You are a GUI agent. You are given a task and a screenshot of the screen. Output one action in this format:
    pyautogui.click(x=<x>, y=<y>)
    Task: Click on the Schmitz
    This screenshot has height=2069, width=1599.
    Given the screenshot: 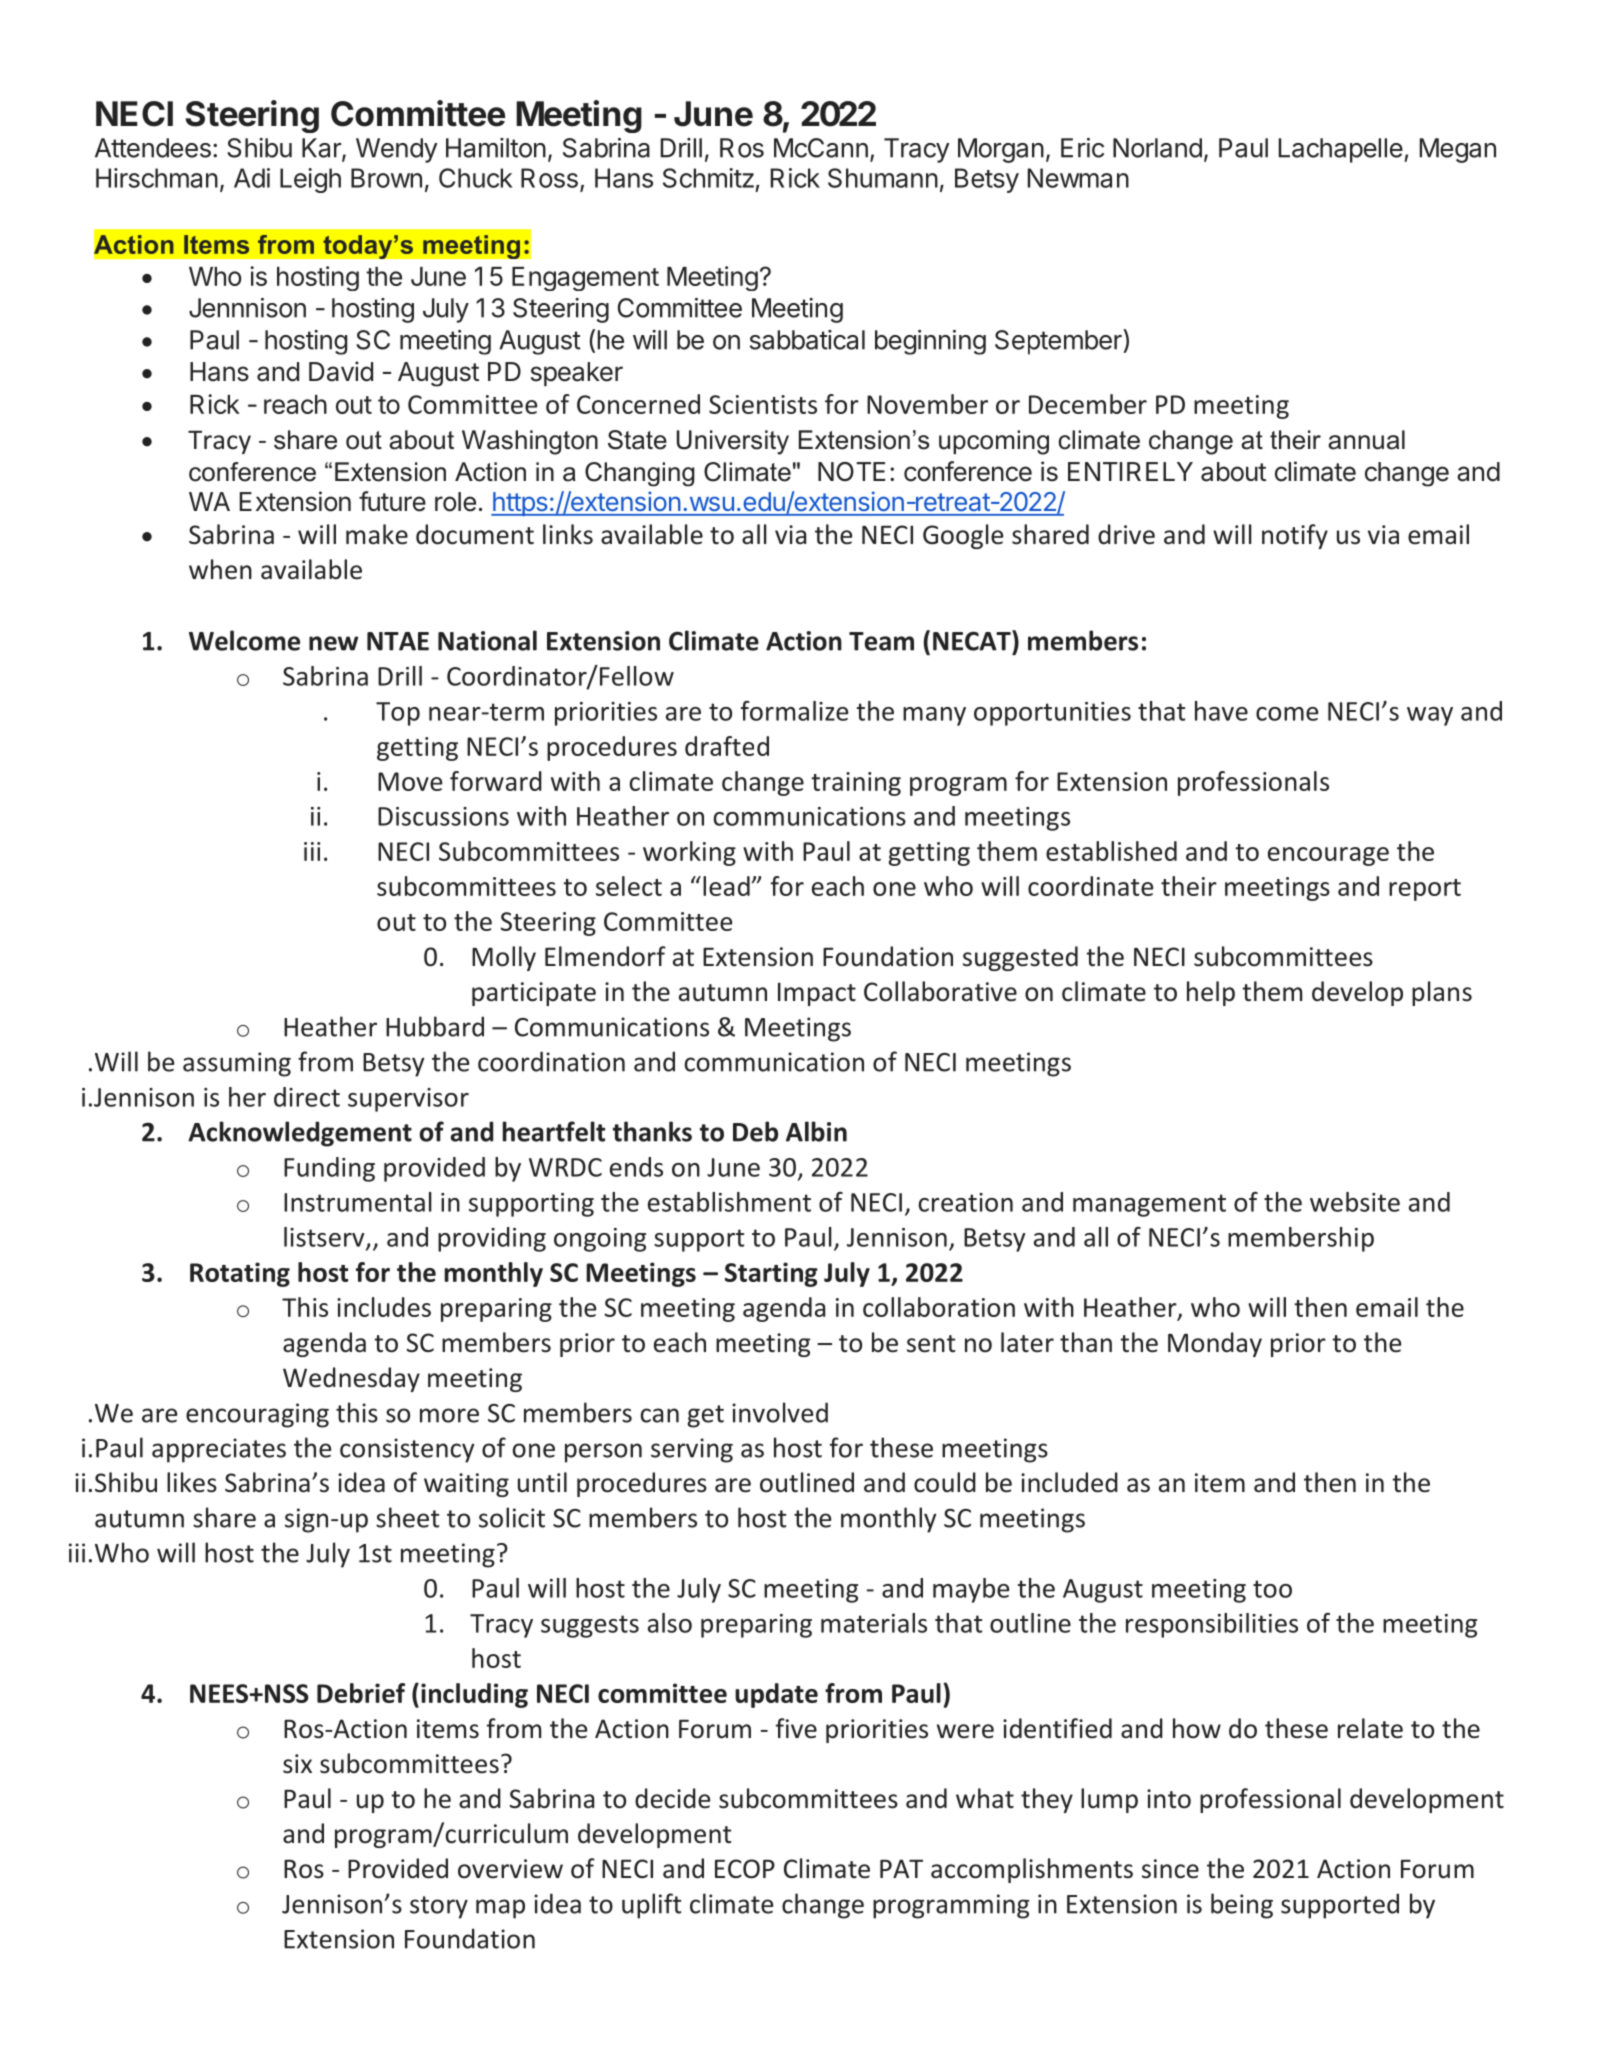 What is the action you would take?
    pyautogui.click(x=708, y=178)
